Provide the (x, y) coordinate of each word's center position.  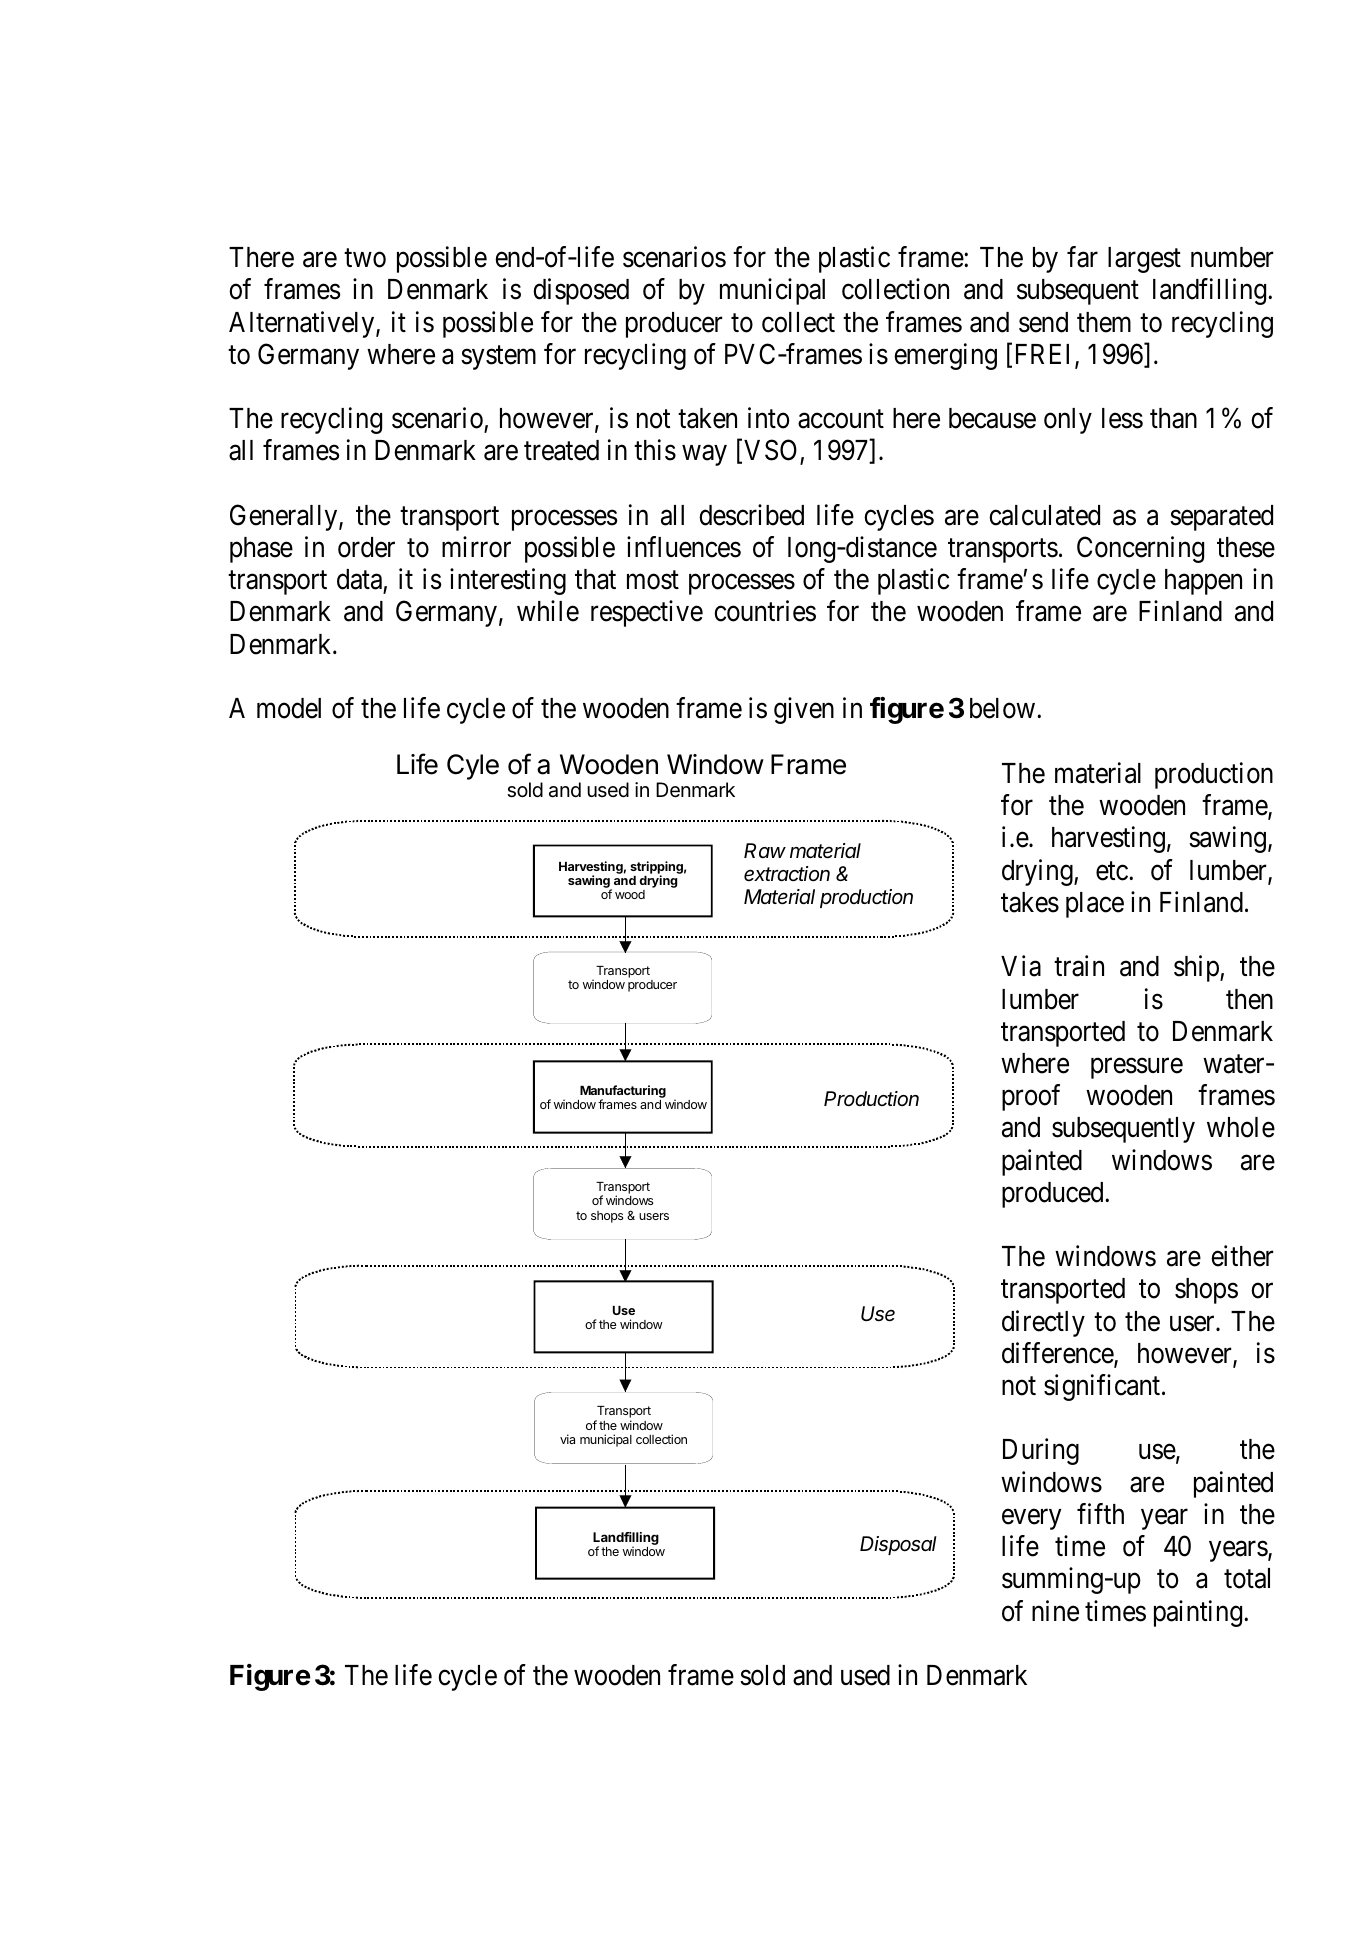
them (1104, 322)
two (365, 258)
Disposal (898, 1545)
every (1032, 1519)
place (1095, 905)
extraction (787, 874)
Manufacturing (623, 1092)
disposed (581, 291)
